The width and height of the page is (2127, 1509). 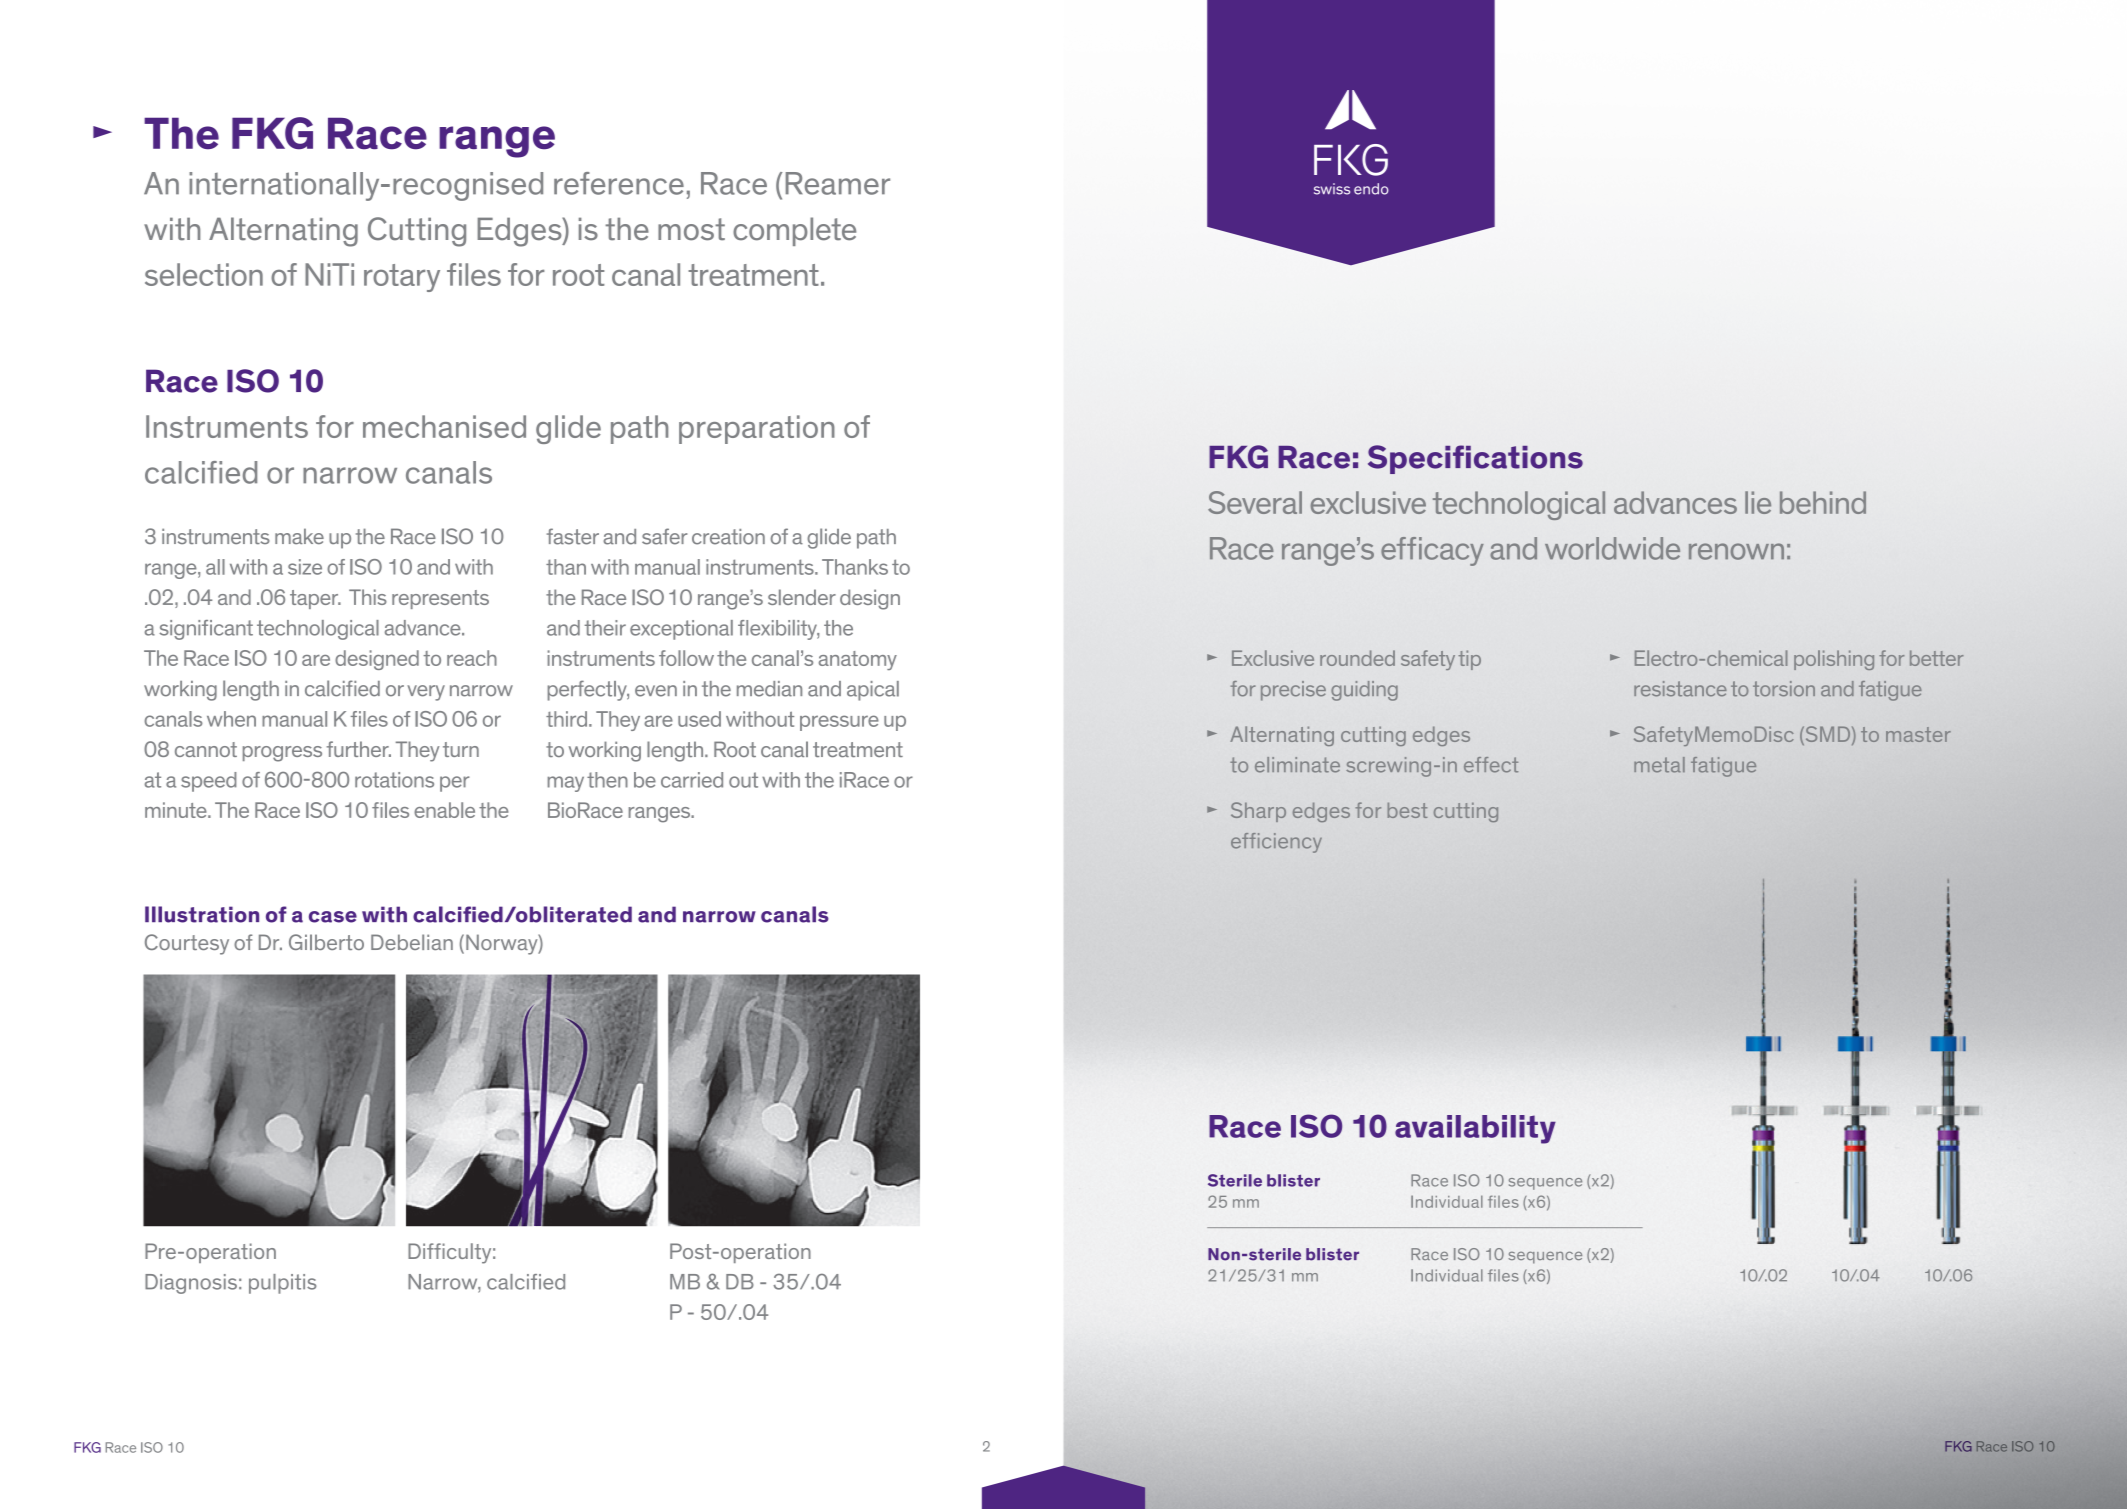 I want to click on Diagnosis, so click(x=191, y=1284).
